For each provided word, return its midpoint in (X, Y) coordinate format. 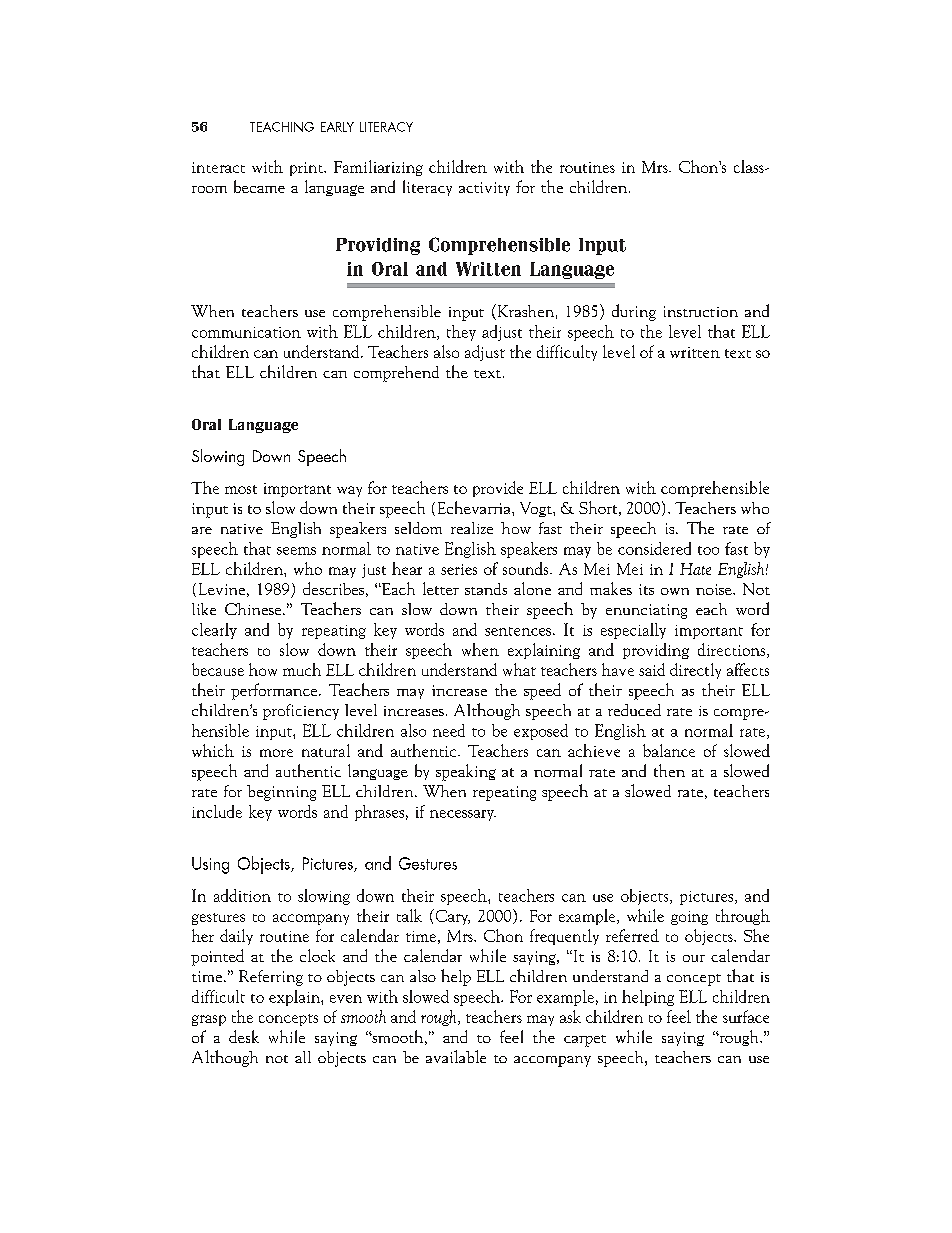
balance (669, 750)
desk (244, 1036)
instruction (701, 311)
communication (246, 332)
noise (715, 589)
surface (746, 1016)
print (307, 169)
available (456, 1056)
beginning (281, 793)
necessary (463, 815)
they (461, 333)
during (634, 312)
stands (486, 589)
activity (484, 189)
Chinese (254, 609)
